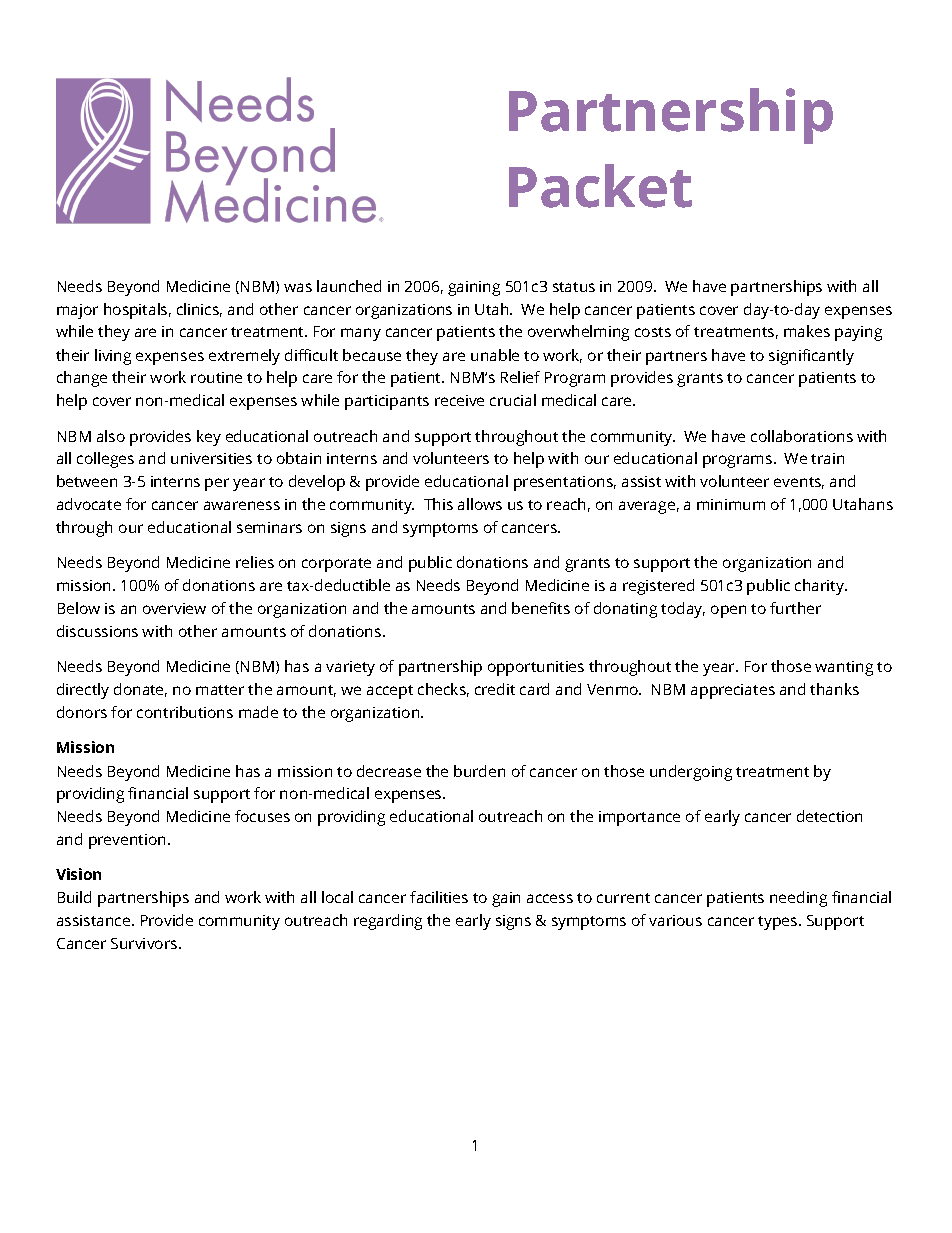 Image resolution: width=952 pixels, height=1233 pixels. I want to click on was, so click(298, 287).
